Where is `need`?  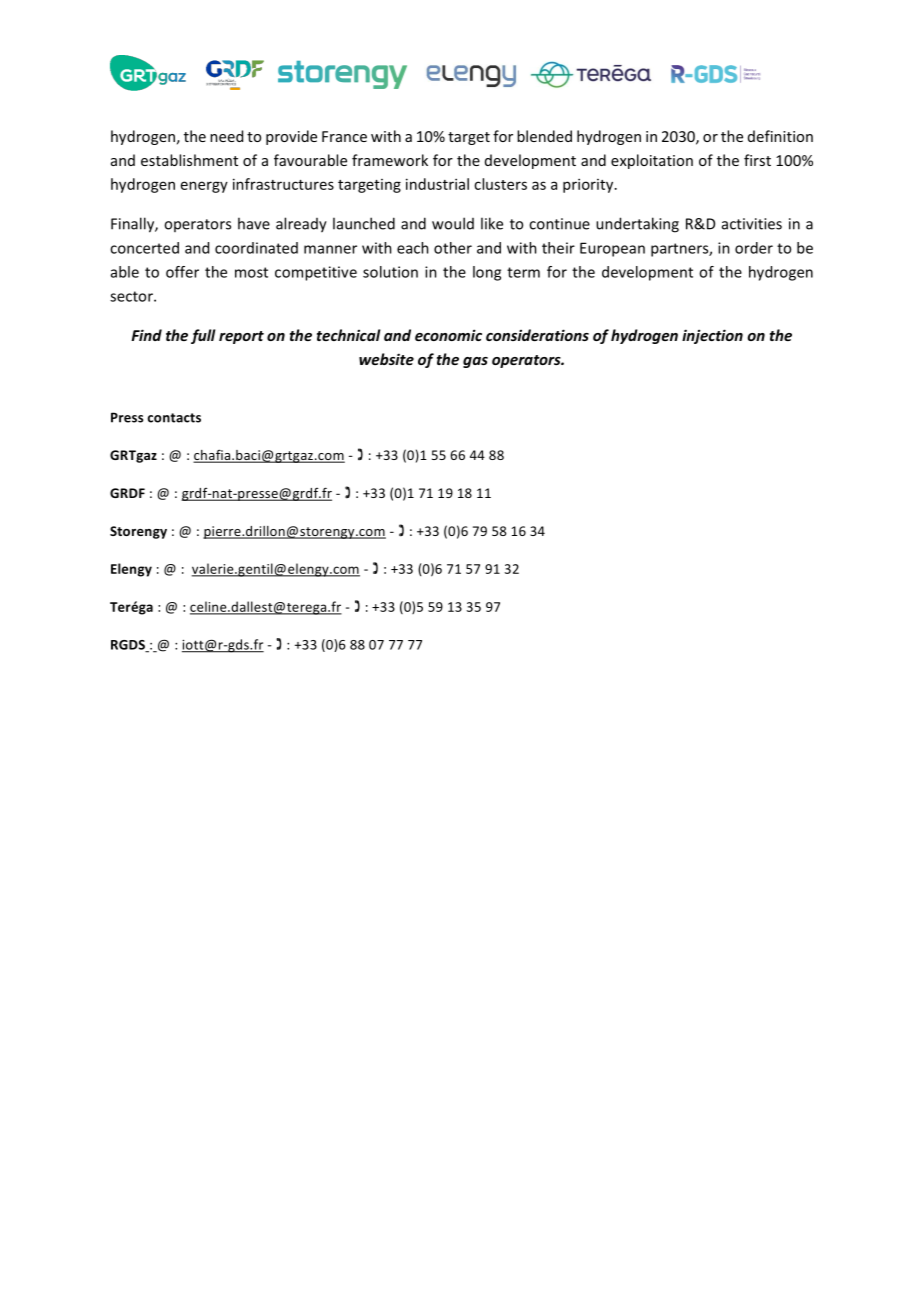 need is located at coordinates (226, 136).
